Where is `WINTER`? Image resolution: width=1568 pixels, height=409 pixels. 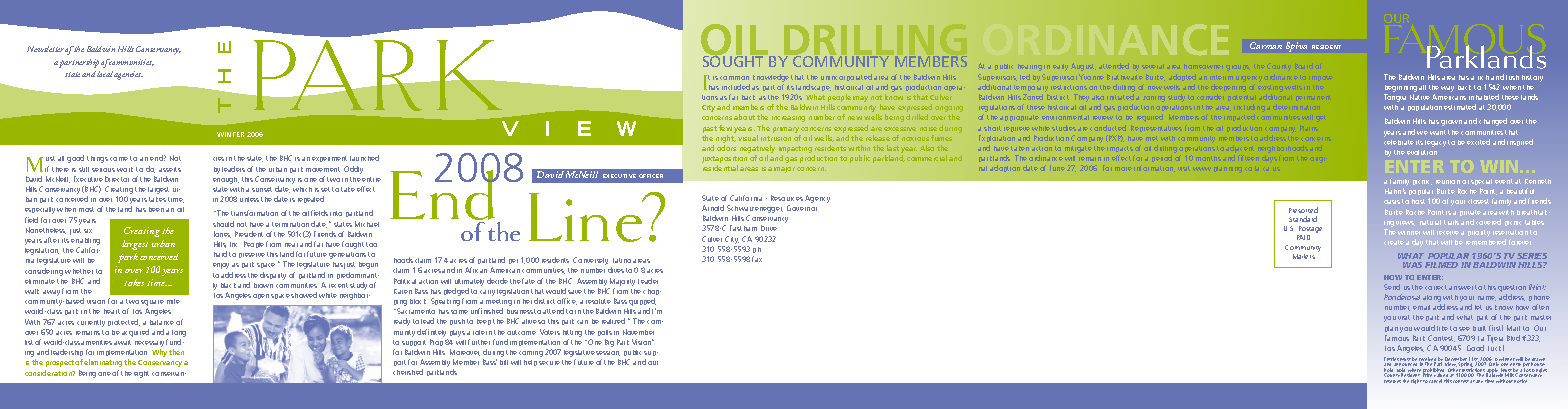
WINTER is located at coordinates (230, 134).
